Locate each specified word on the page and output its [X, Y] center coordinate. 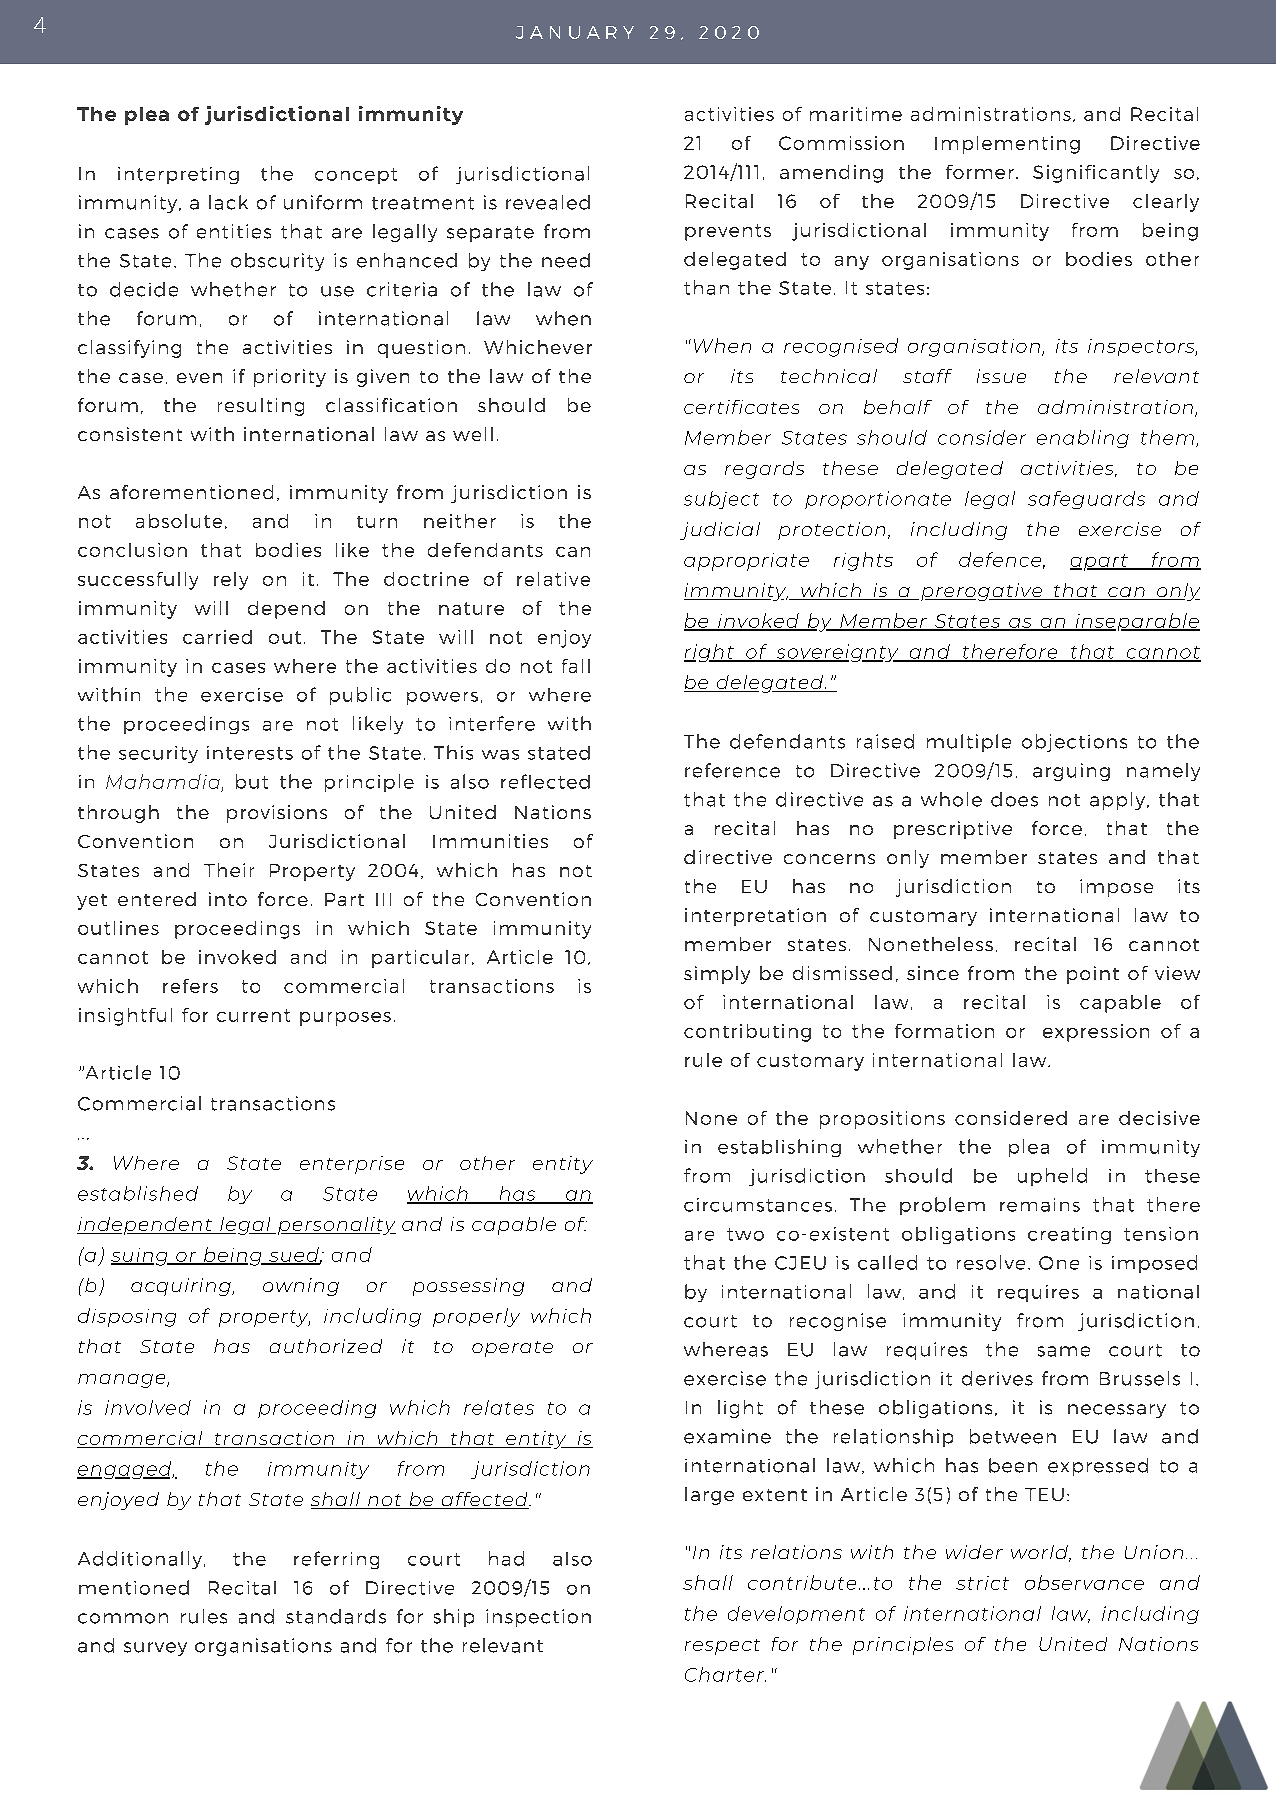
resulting [261, 407]
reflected [545, 781]
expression [1096, 1033]
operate [512, 1349]
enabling [1083, 439]
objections [1074, 743]
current [253, 1015]
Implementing [1007, 145]
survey [155, 1649]
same [1064, 1351]
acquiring [182, 1287]
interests [250, 753]
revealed [548, 202]
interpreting [178, 175]
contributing [747, 1033]
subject [721, 500]
